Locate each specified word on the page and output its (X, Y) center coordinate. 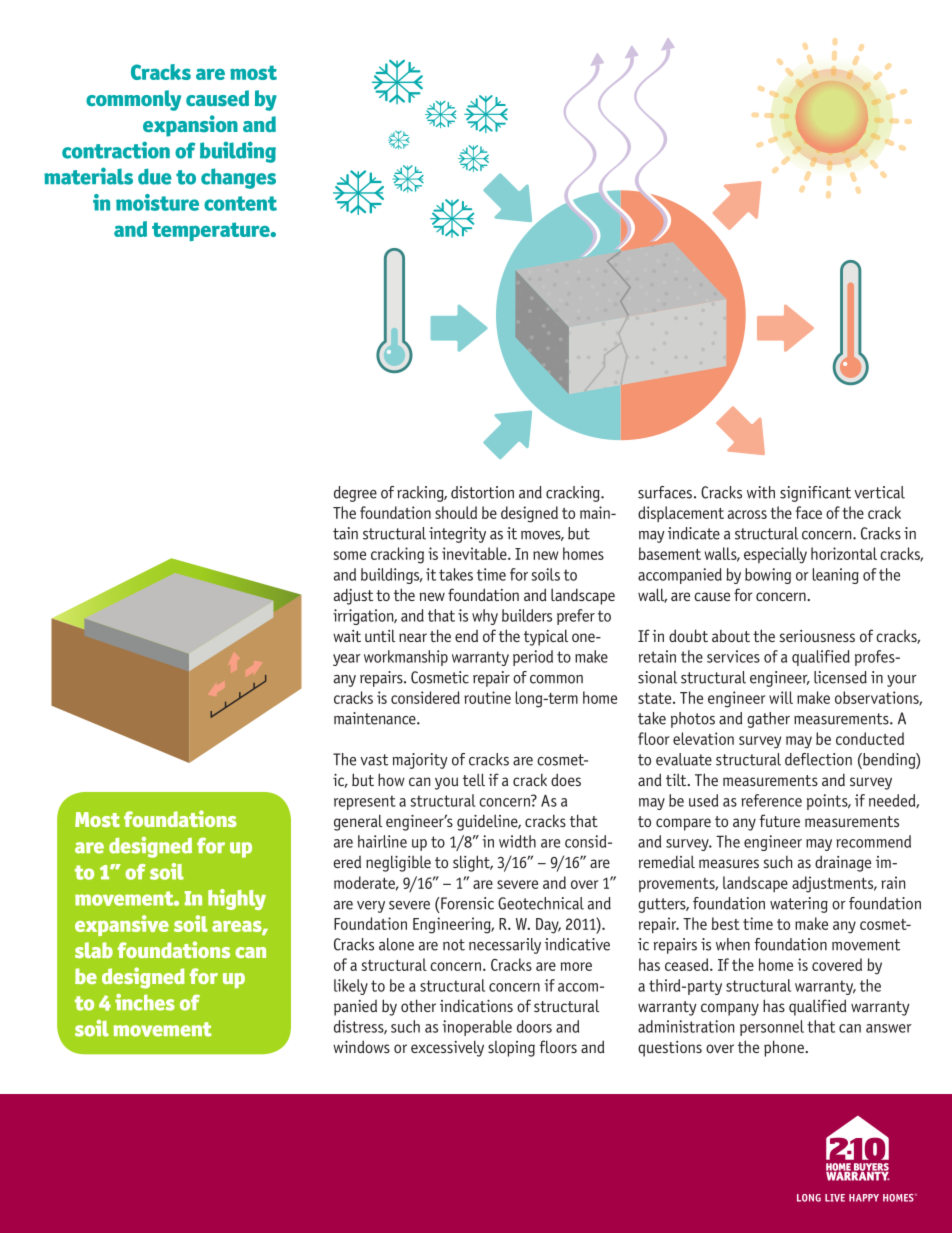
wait (347, 636)
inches (145, 1002)
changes (238, 178)
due (155, 176)
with (761, 492)
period (533, 658)
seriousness (817, 636)
